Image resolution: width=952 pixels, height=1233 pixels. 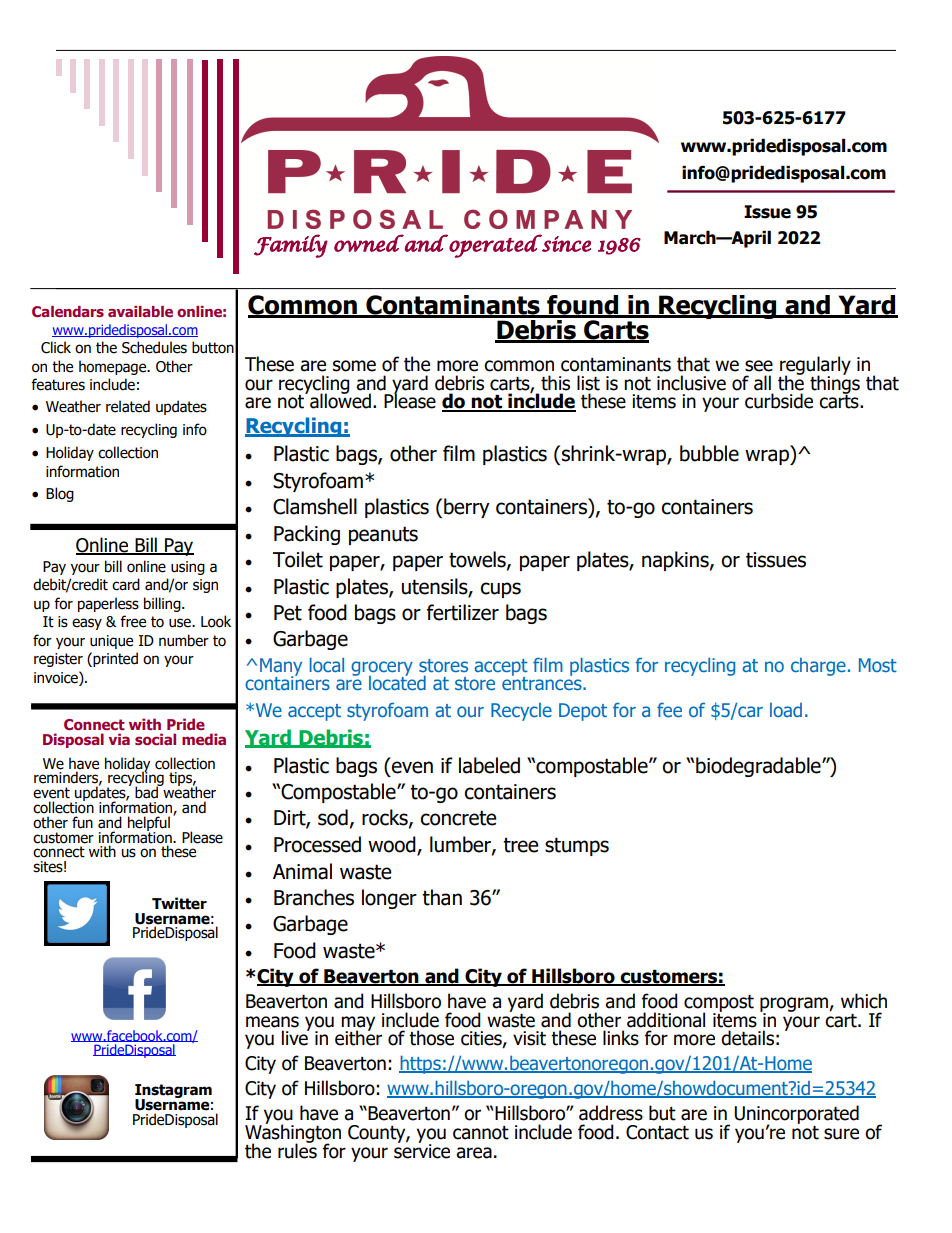 I want to click on Unincorporated, so click(x=796, y=1115).
